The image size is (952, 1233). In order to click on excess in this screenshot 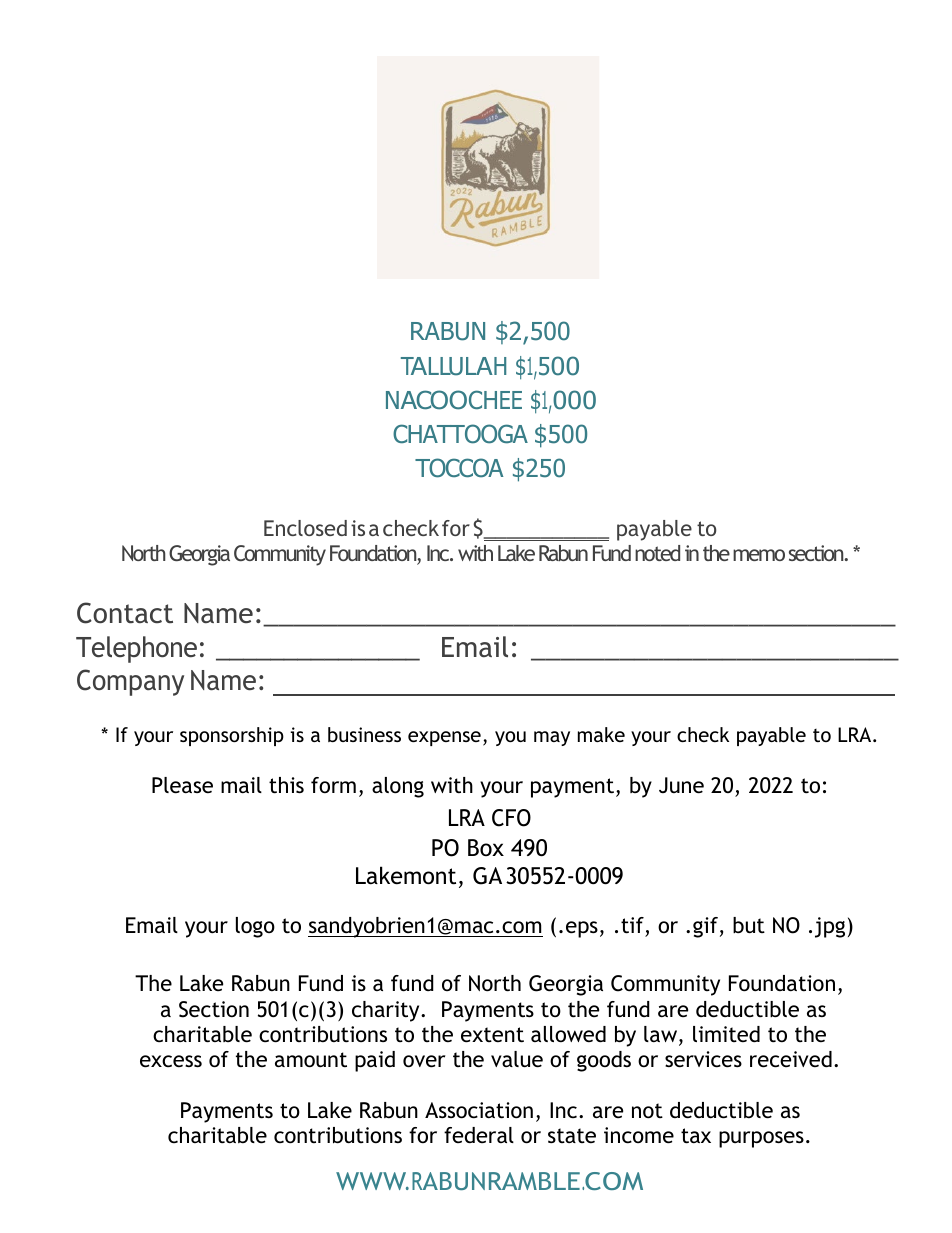, I will do `click(171, 1061)`.
